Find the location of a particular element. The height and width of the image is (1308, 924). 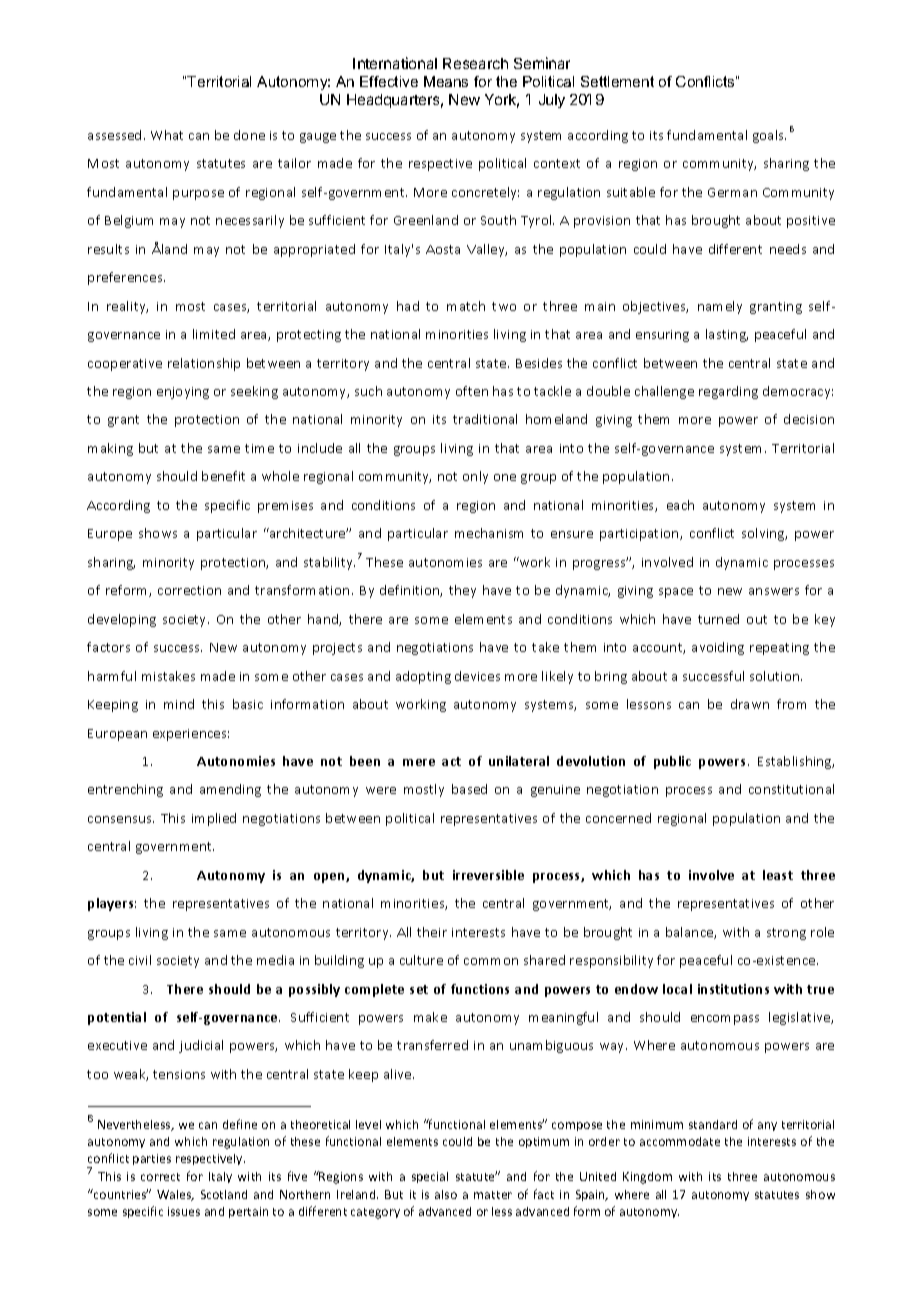

their is located at coordinates (432, 932).
